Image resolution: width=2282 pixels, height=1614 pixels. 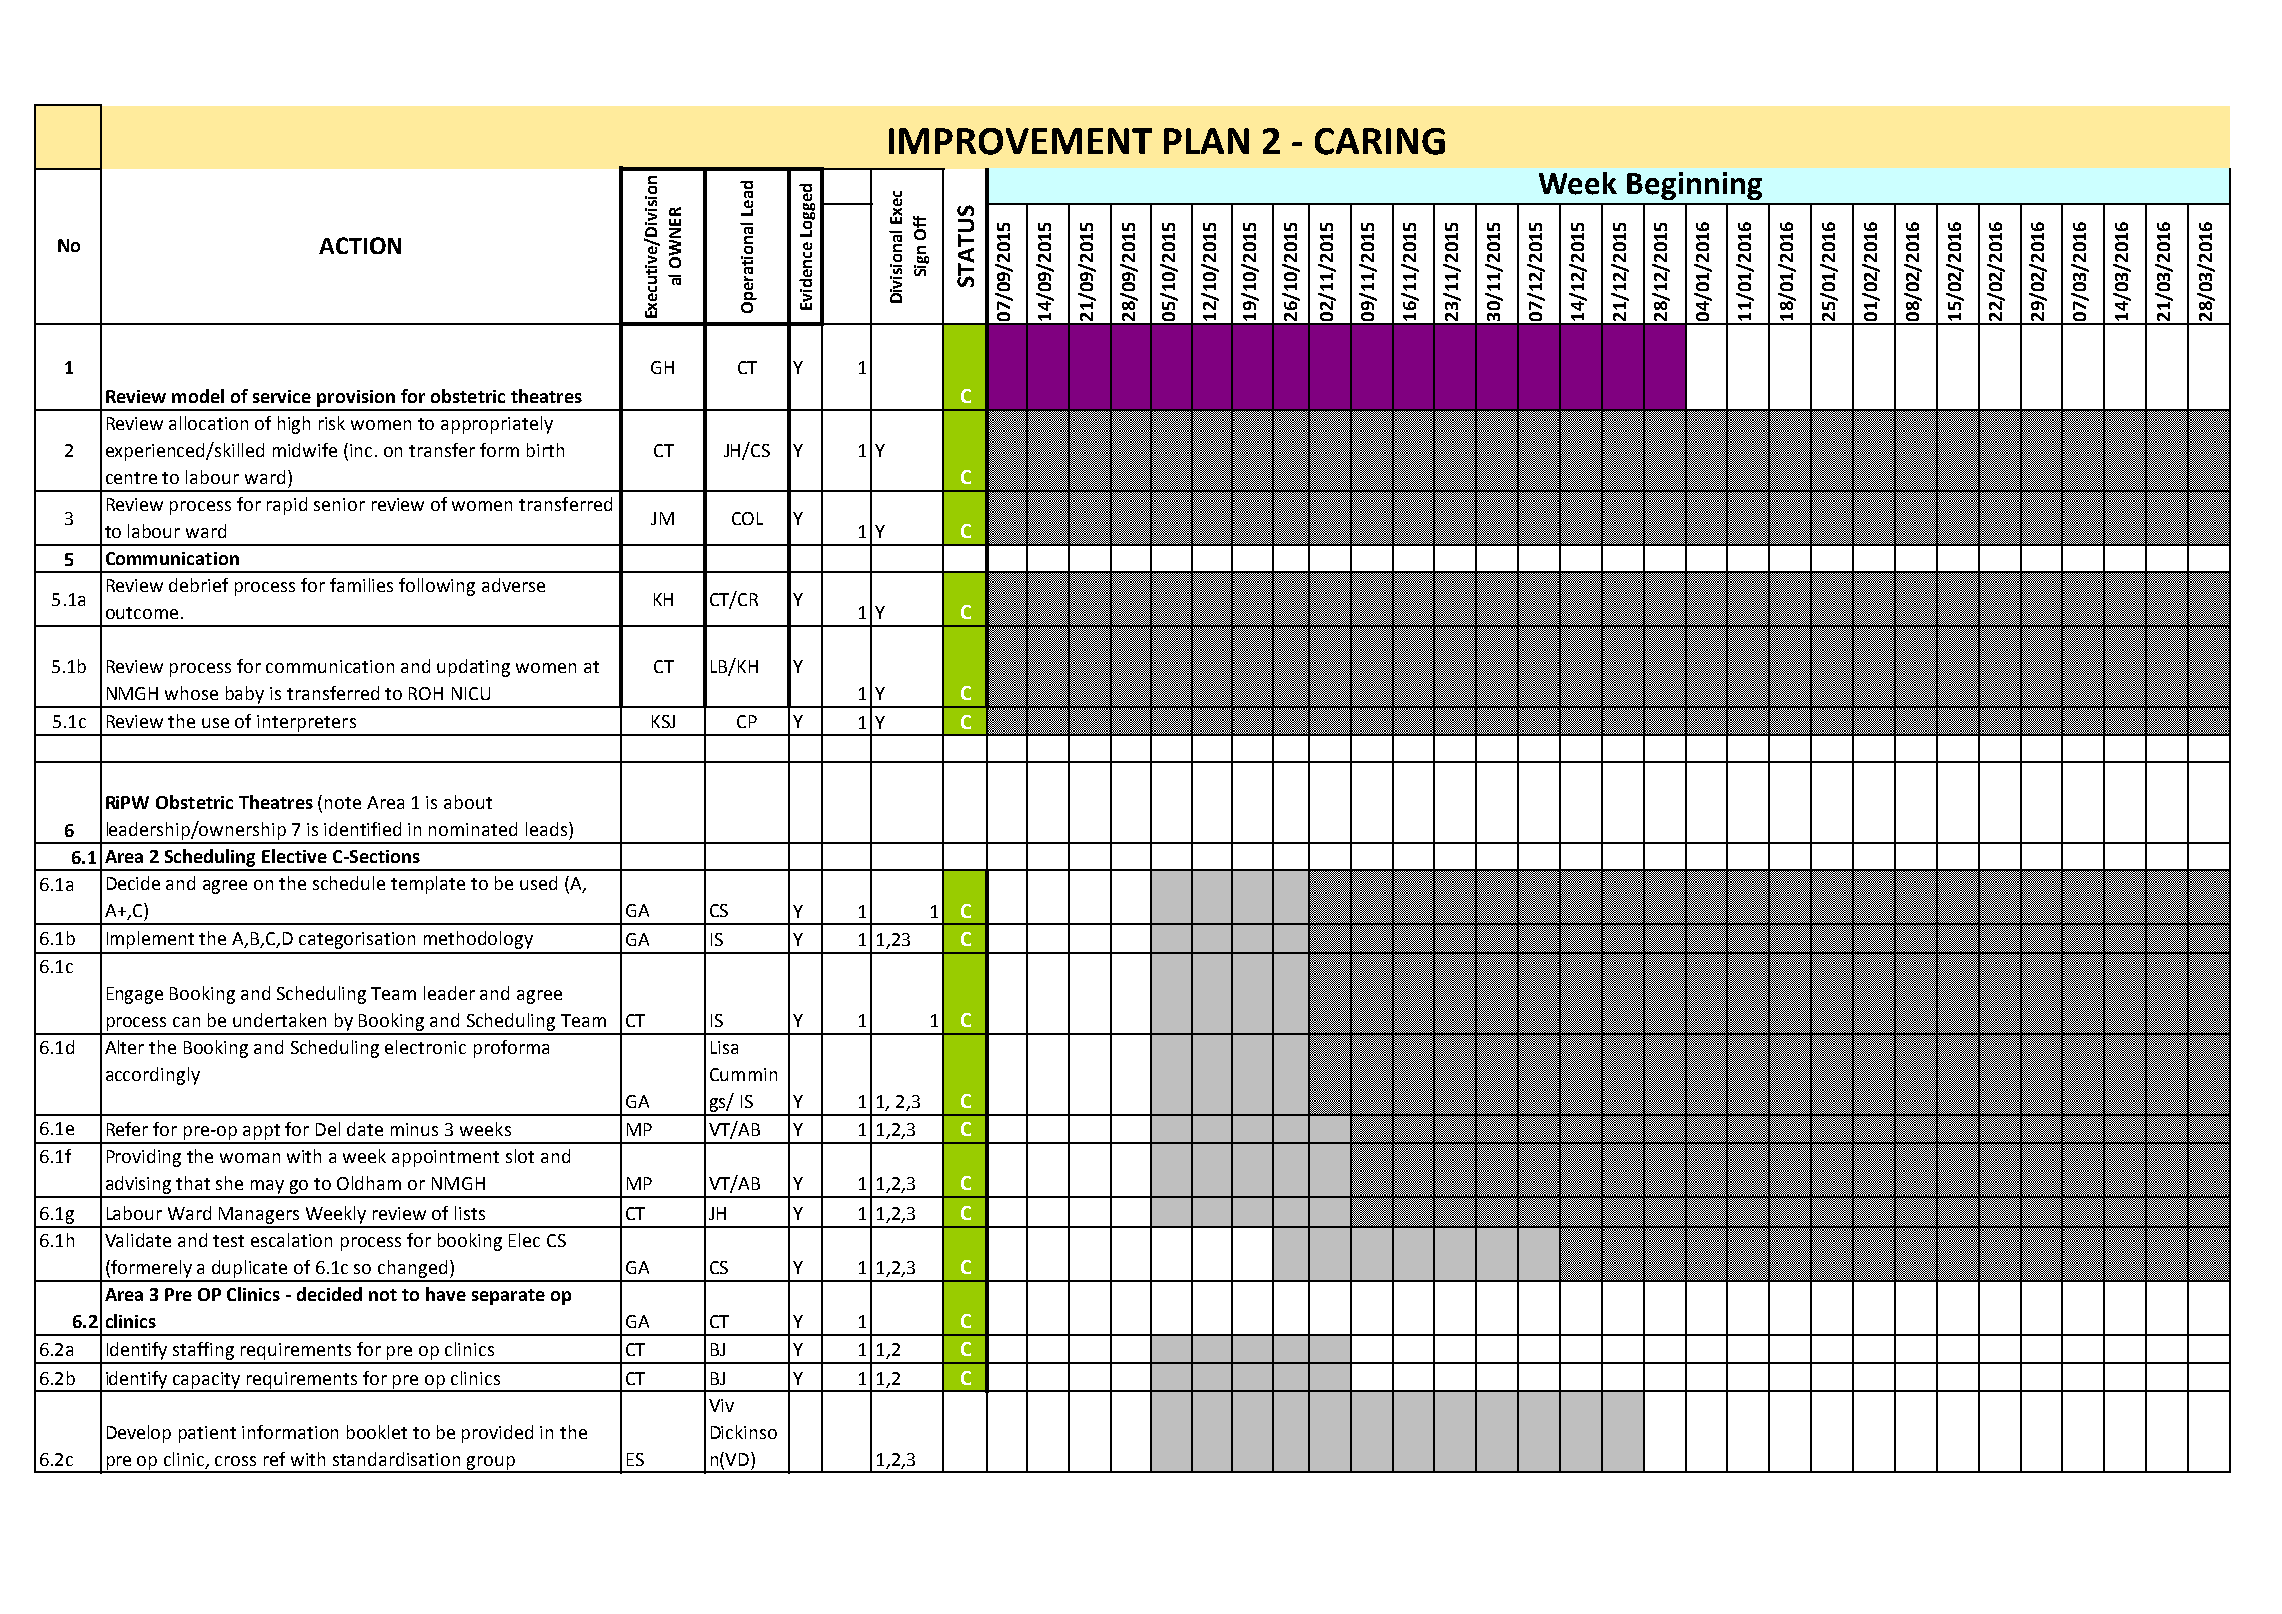 What do you see at coordinates (377, 1432) in the document?
I see `booklet` at bounding box center [377, 1432].
